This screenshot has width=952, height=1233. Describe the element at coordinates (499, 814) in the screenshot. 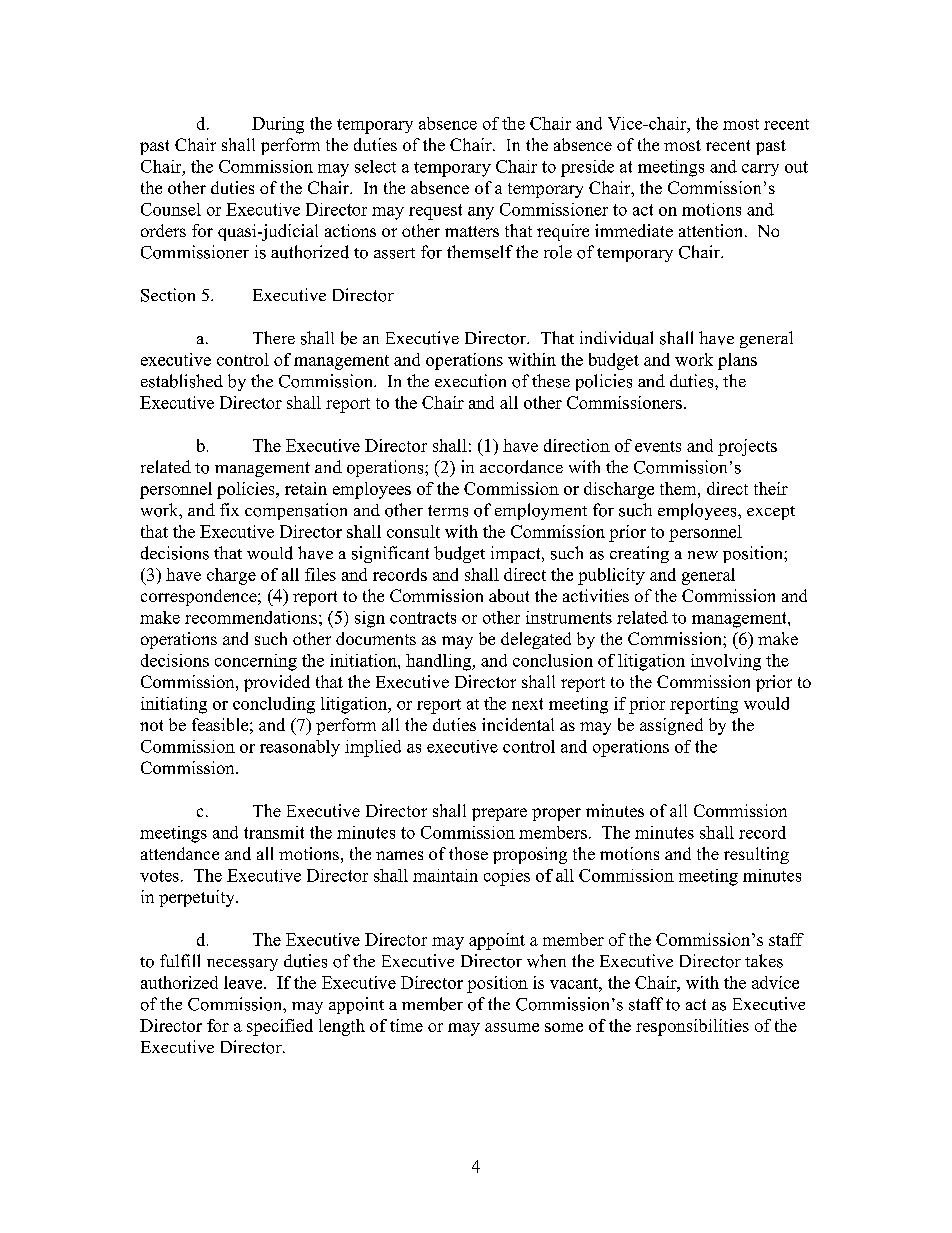

I see `prepare` at that location.
